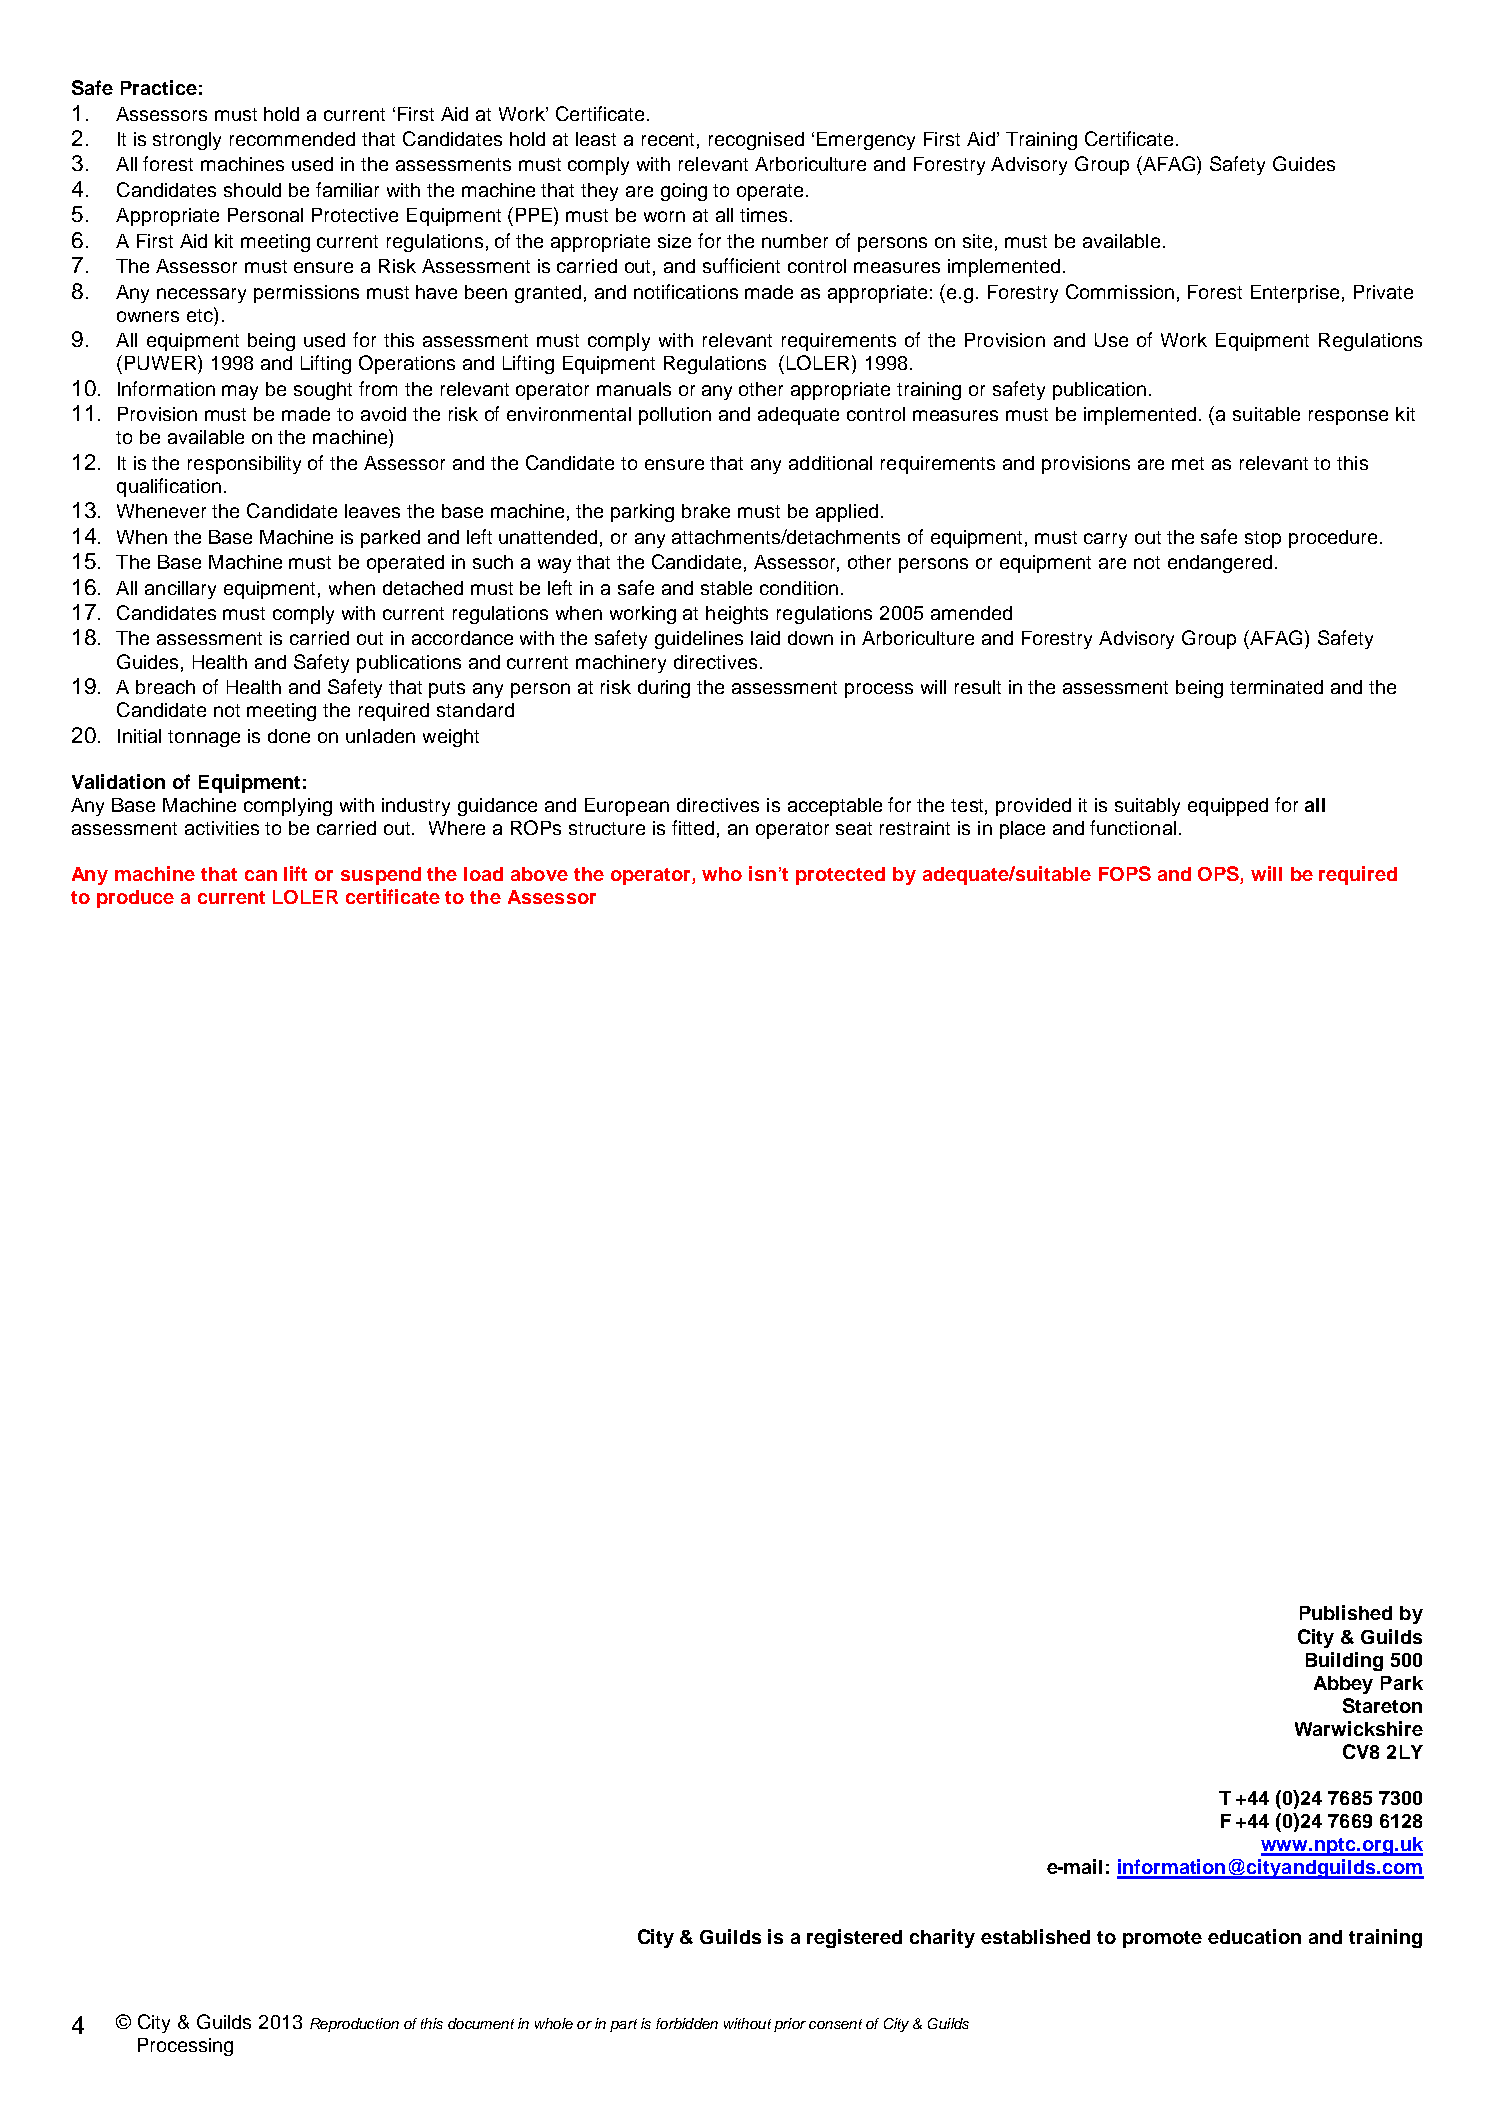 This image has width=1494, height=2114. What do you see at coordinates (135, 899) in the image?
I see `produce` at bounding box center [135, 899].
